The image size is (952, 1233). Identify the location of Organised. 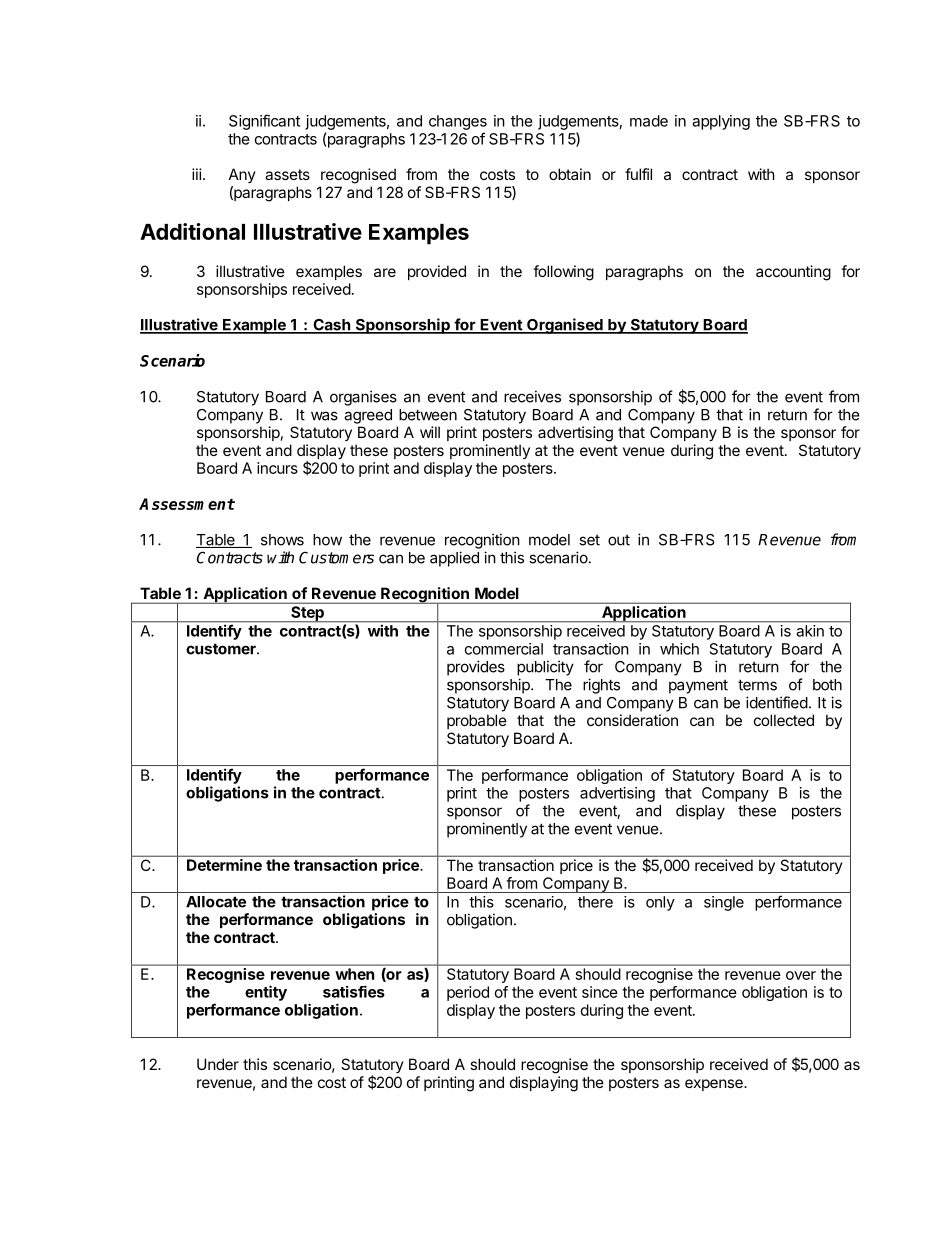
(565, 326).
